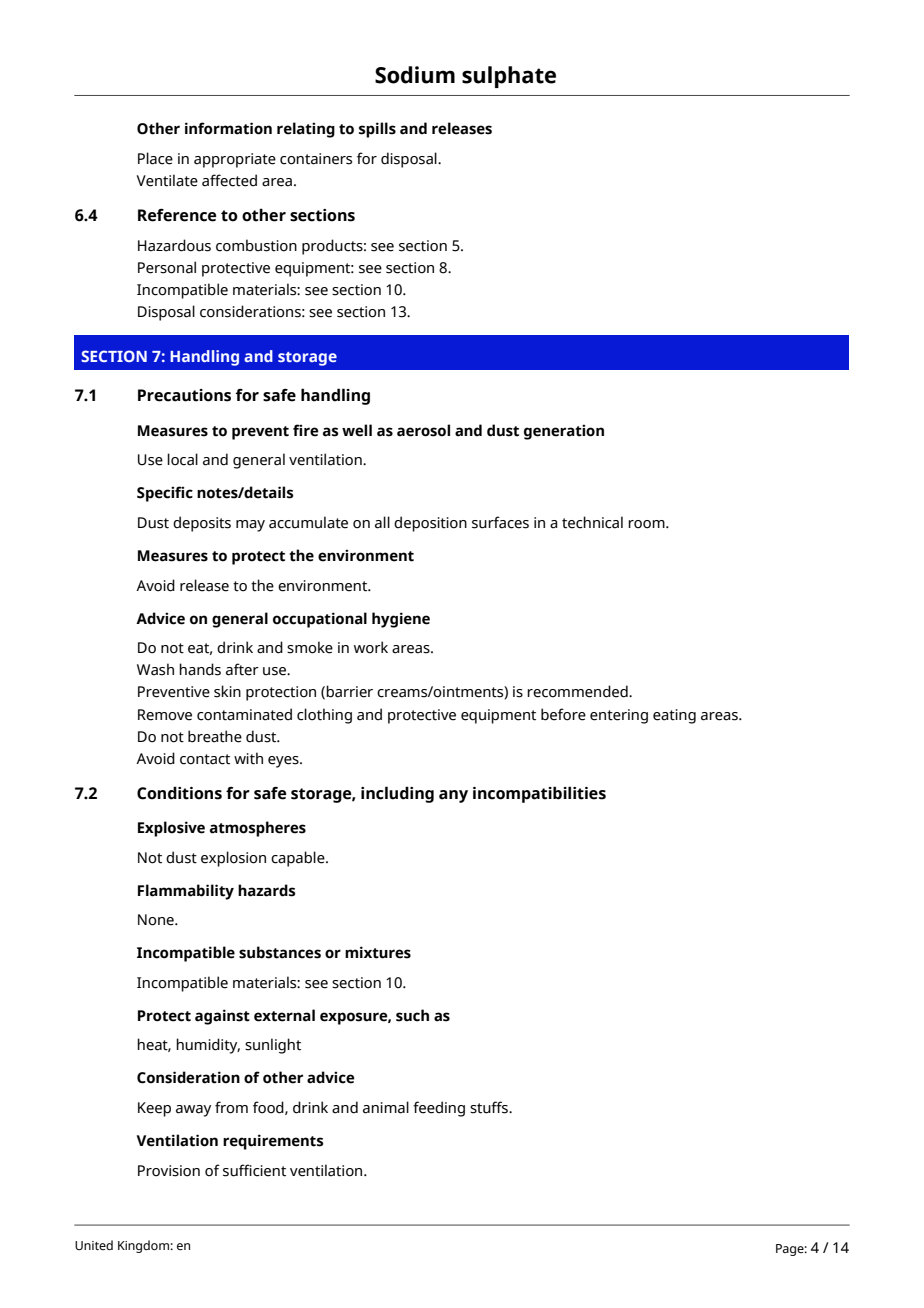  Describe the element at coordinates (578, 691) in the screenshot. I see `recommended` at that location.
